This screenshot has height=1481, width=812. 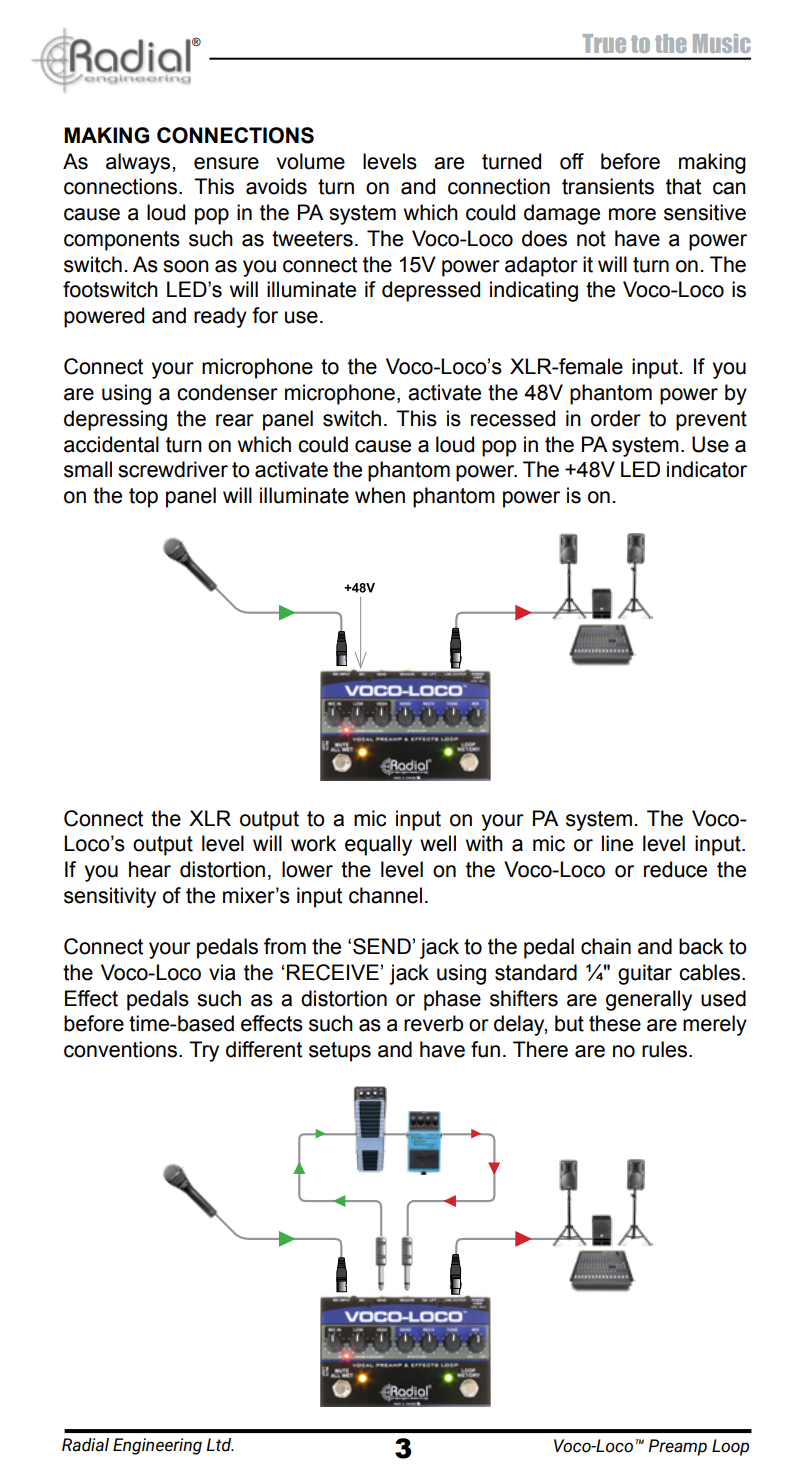 What do you see at coordinates (617, 843) in the screenshot?
I see `line` at bounding box center [617, 843].
